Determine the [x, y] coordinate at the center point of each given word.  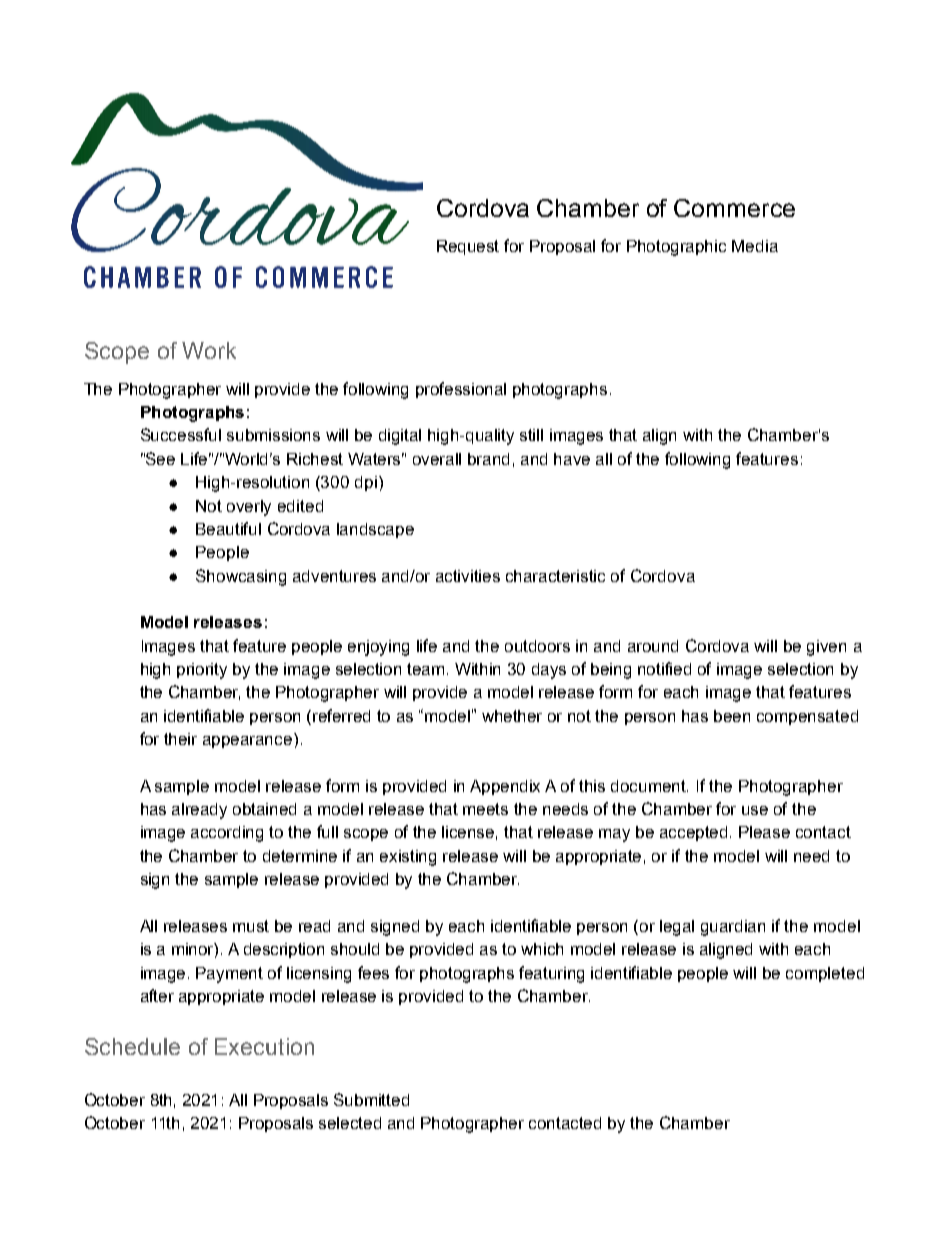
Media [755, 246]
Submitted [371, 1099]
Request [468, 247]
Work [209, 350]
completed [825, 974]
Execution [264, 1046]
